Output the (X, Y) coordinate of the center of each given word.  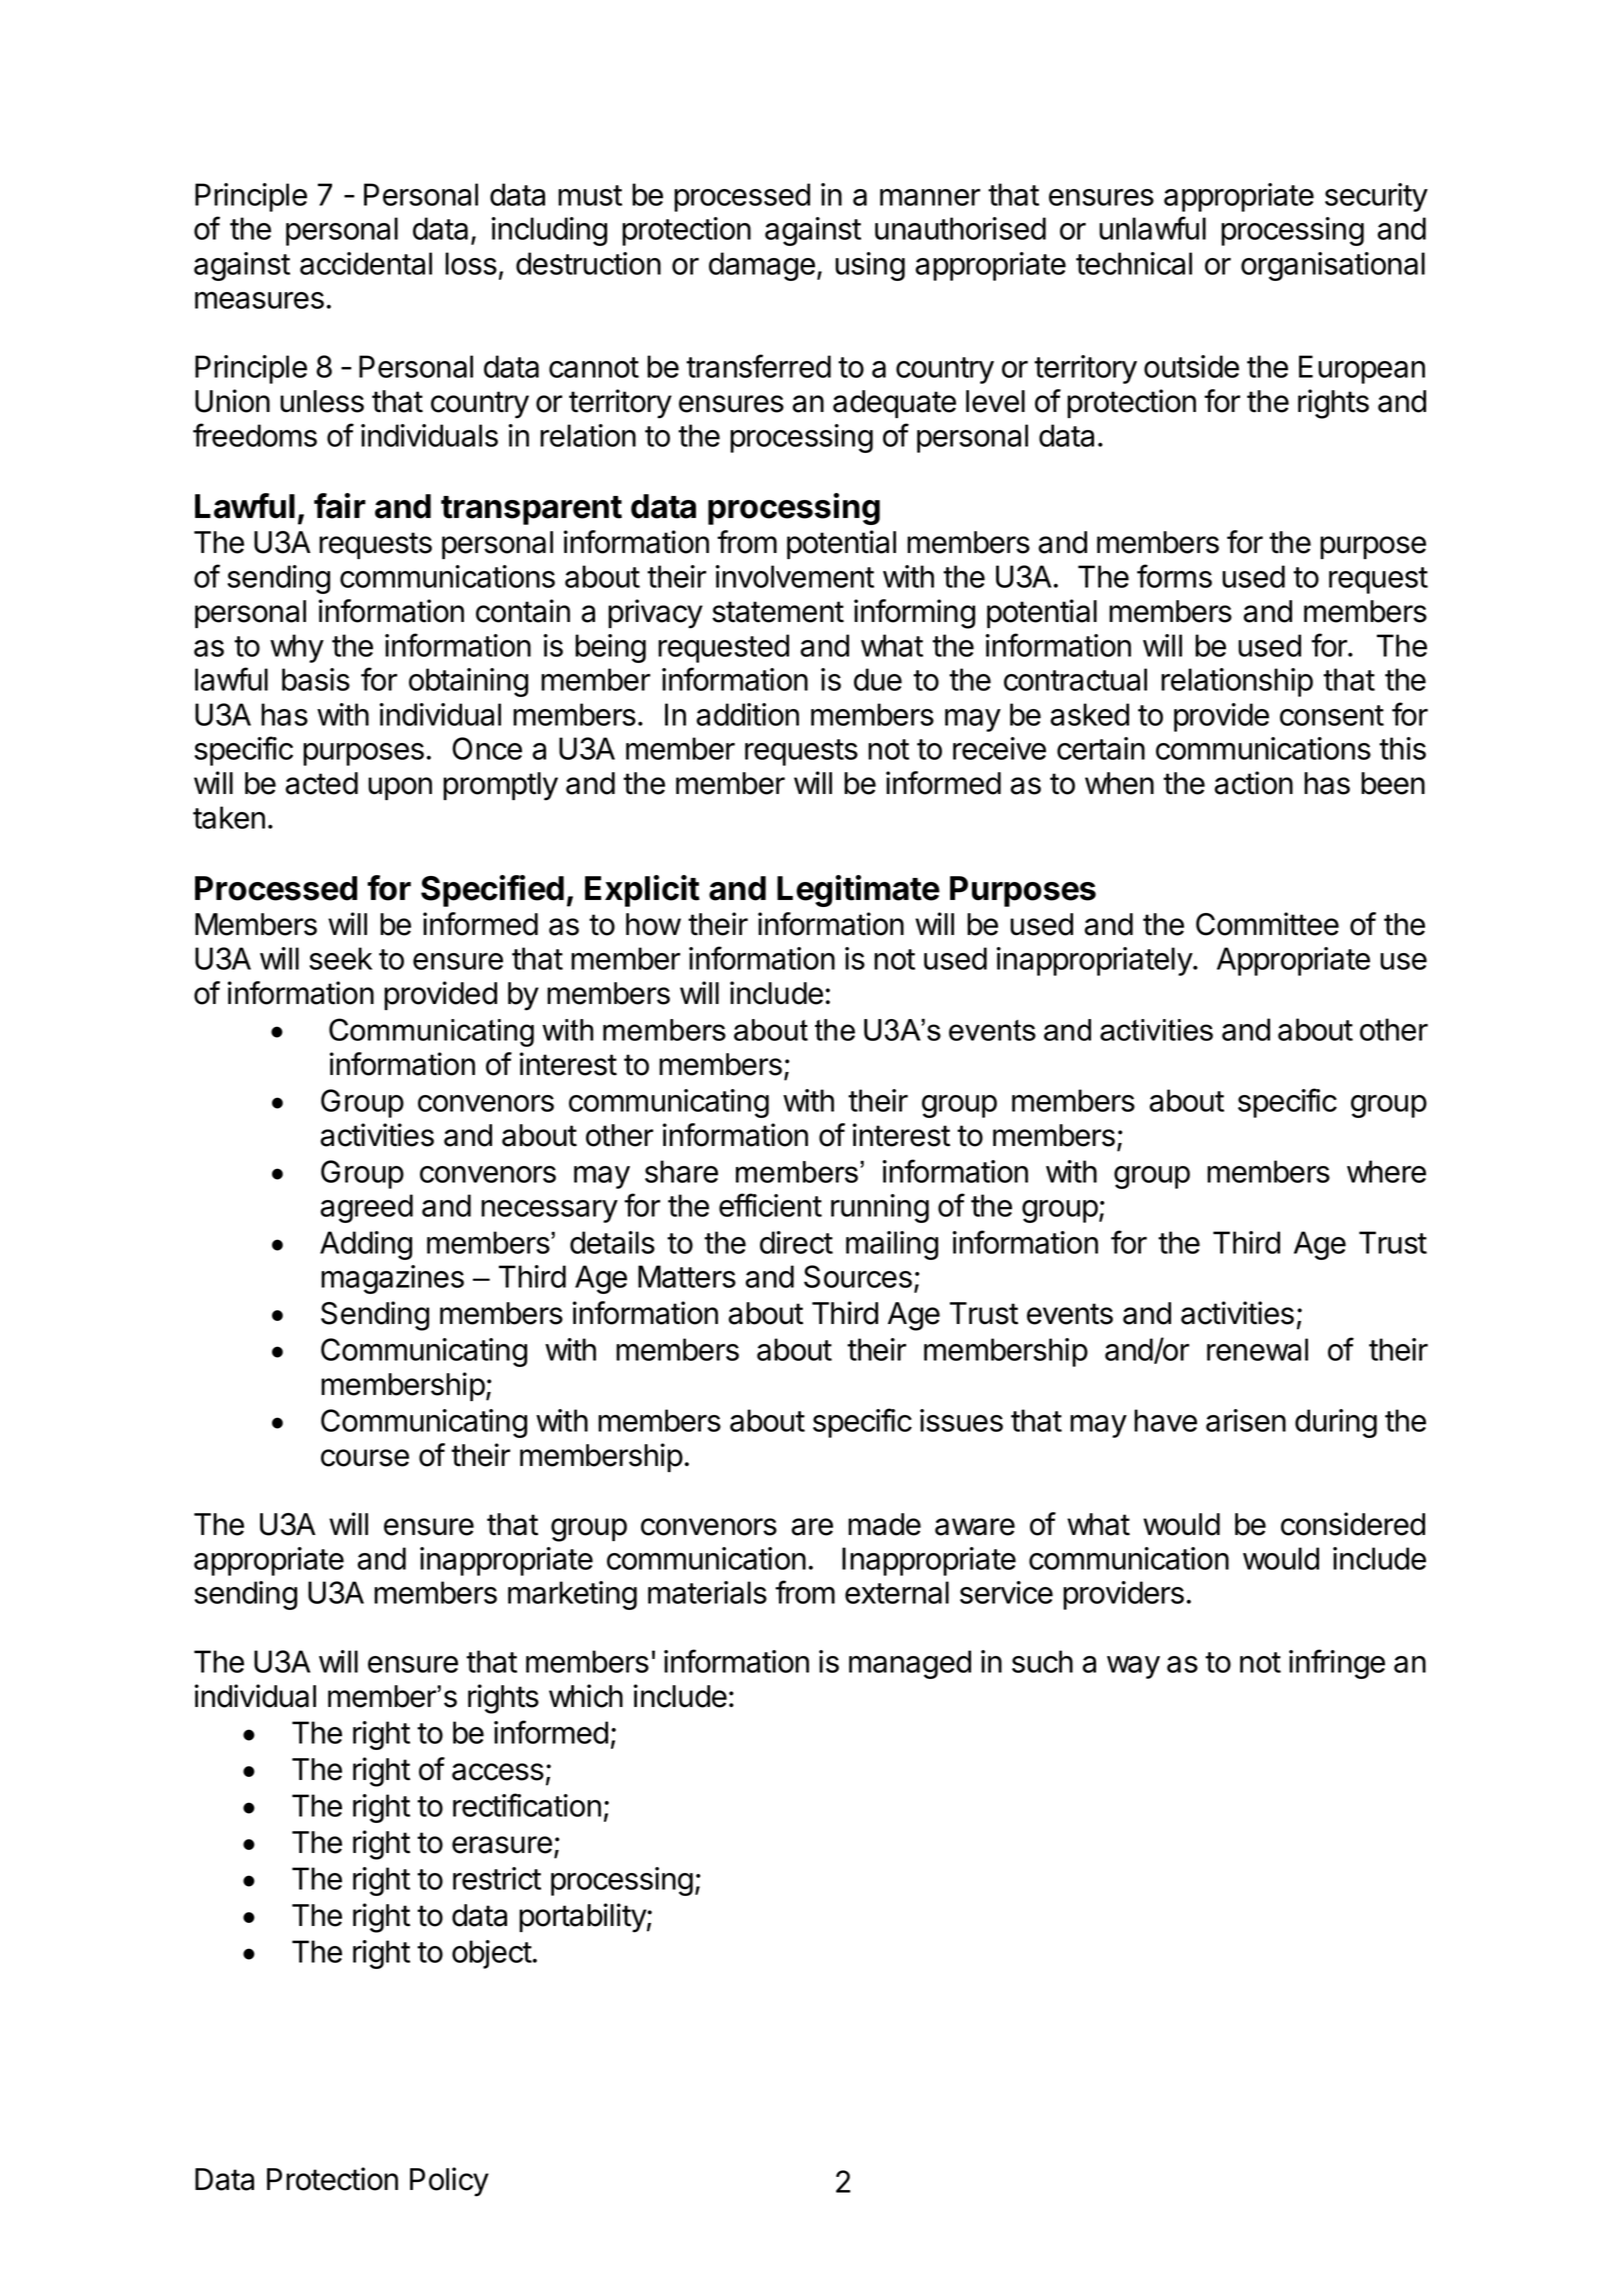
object (492, 1954)
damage (762, 266)
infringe (1337, 1664)
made (884, 1524)
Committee (1267, 924)
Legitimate (858, 891)
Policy (449, 2182)
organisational (1333, 266)
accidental (366, 263)
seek (341, 958)
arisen (1246, 1420)
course (365, 1458)
